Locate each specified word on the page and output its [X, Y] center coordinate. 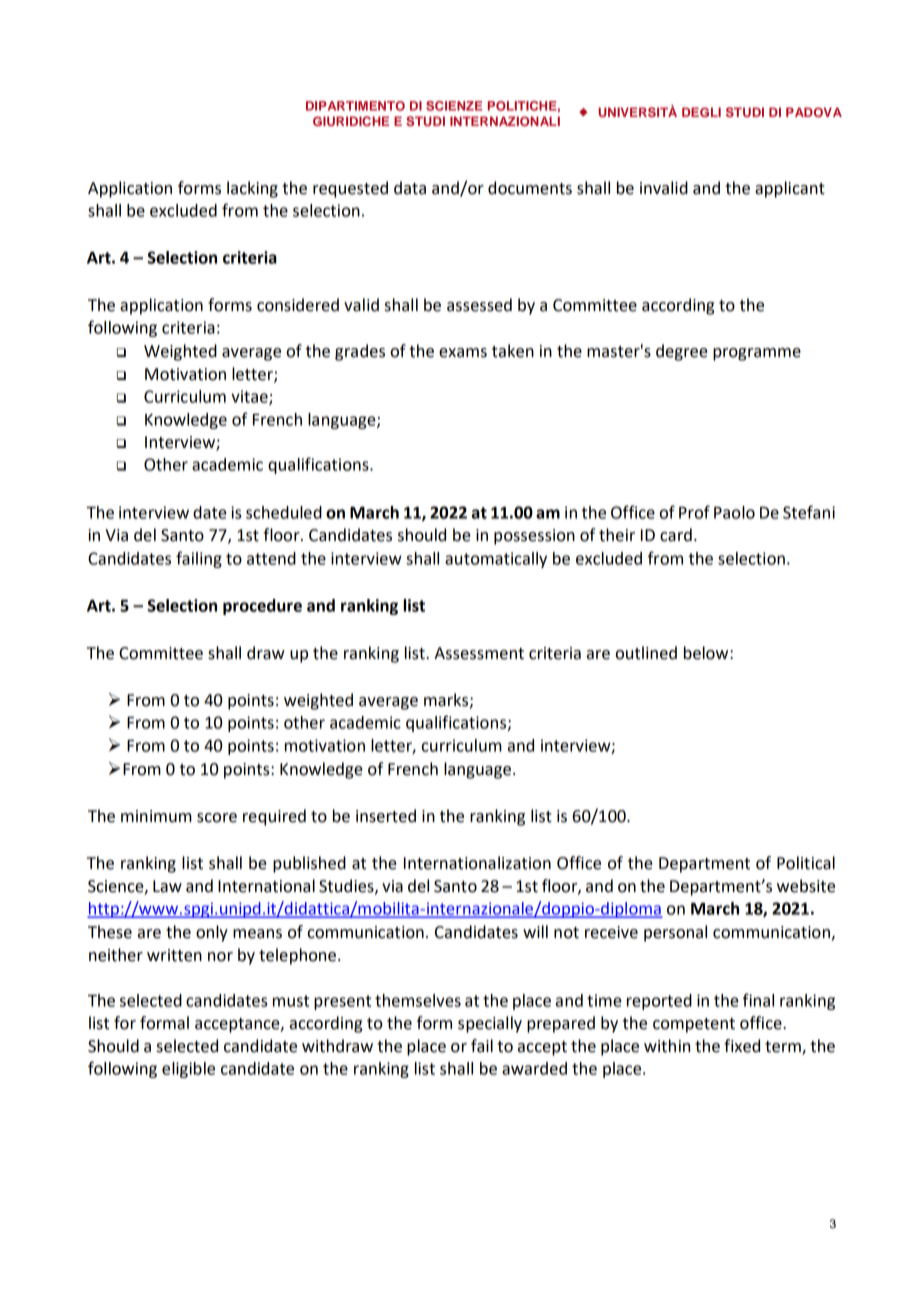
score [217, 818]
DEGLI [701, 112]
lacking [252, 189]
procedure [262, 607]
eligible [188, 1070]
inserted [386, 816]
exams [463, 353]
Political [806, 863]
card [676, 535]
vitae [250, 397]
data [410, 188]
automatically [496, 560]
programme [757, 354]
